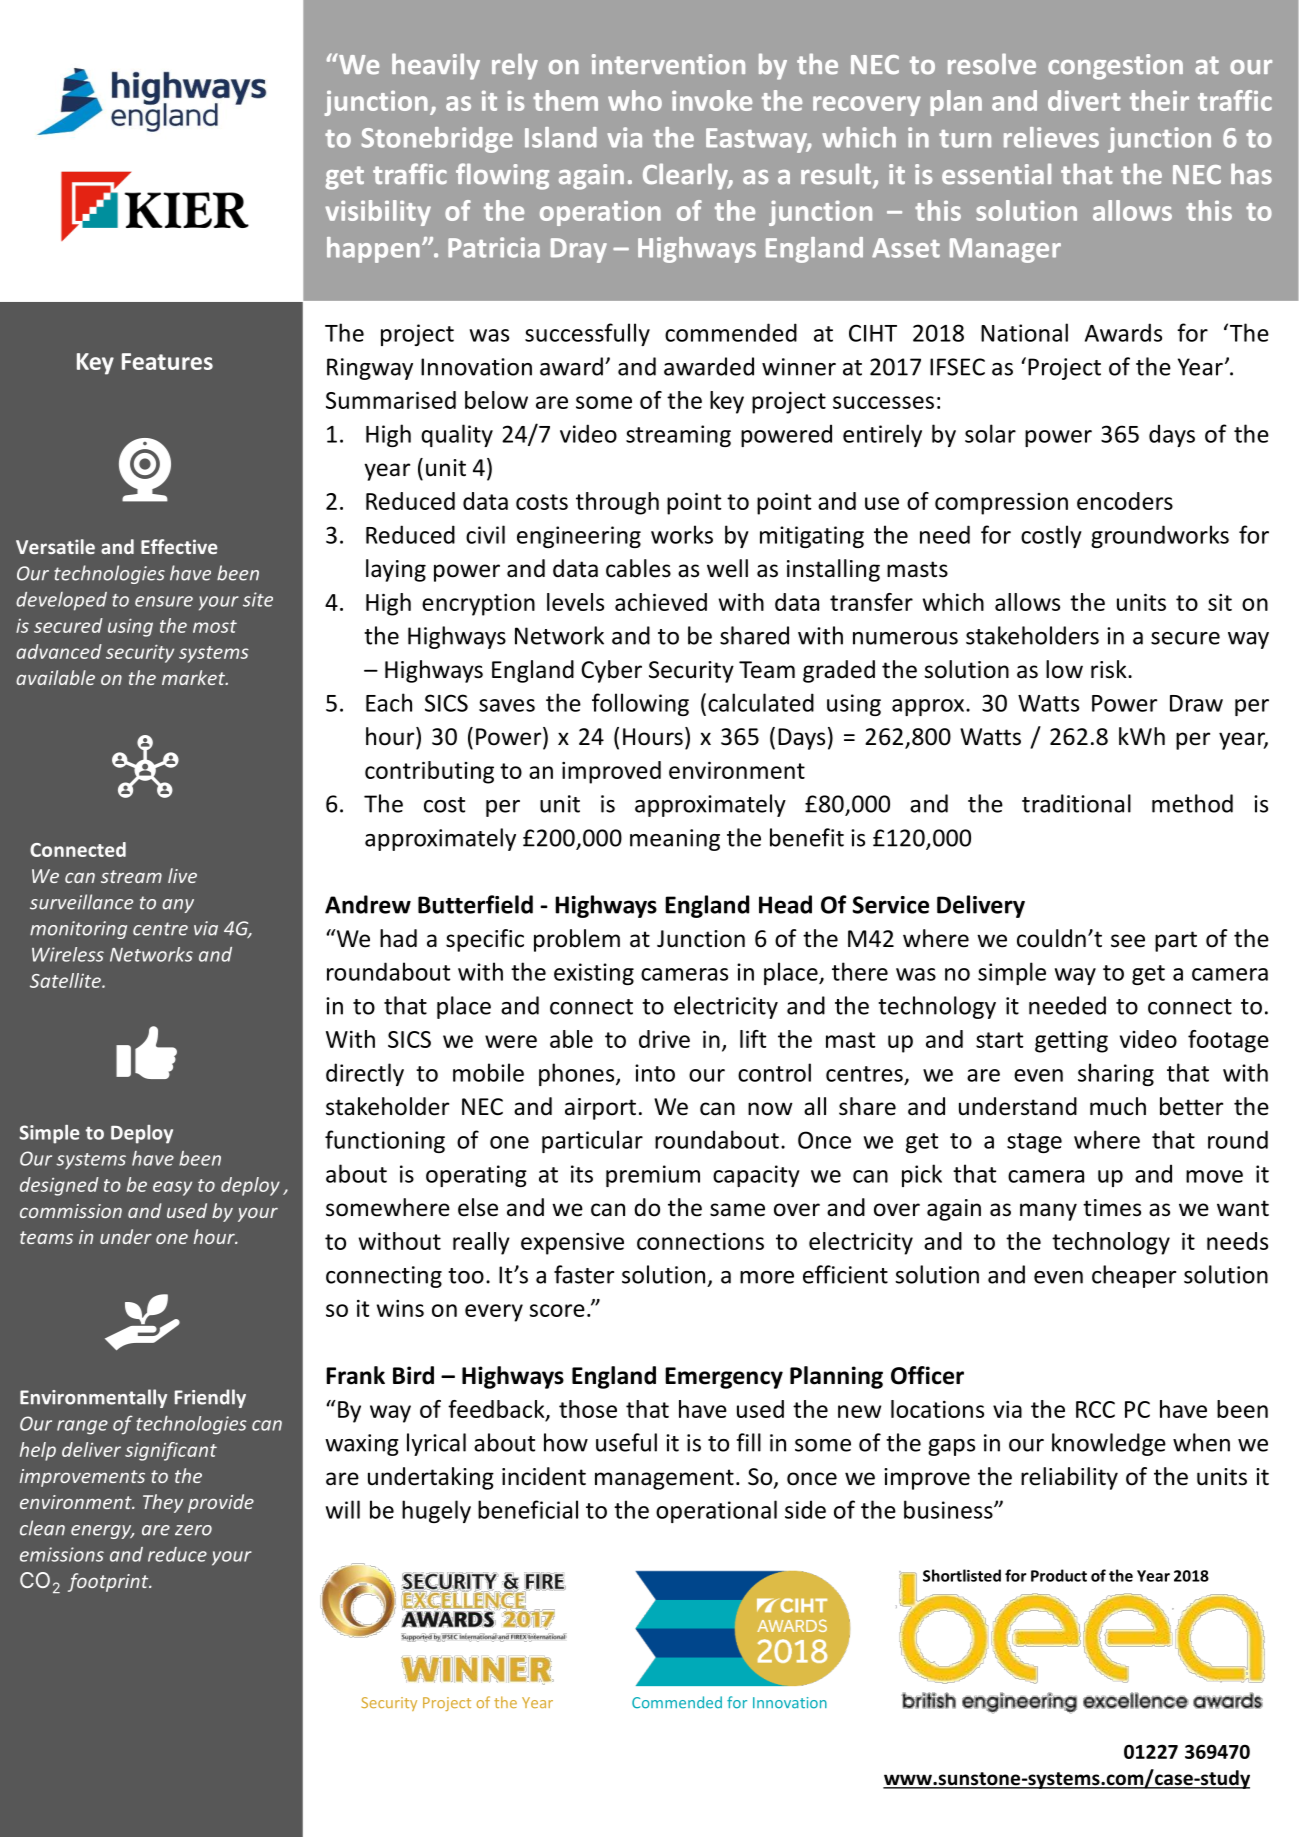 Image resolution: width=1299 pixels, height=1837 pixels. What do you see at coordinates (378, 213) in the screenshot?
I see `visibility` at bounding box center [378, 213].
